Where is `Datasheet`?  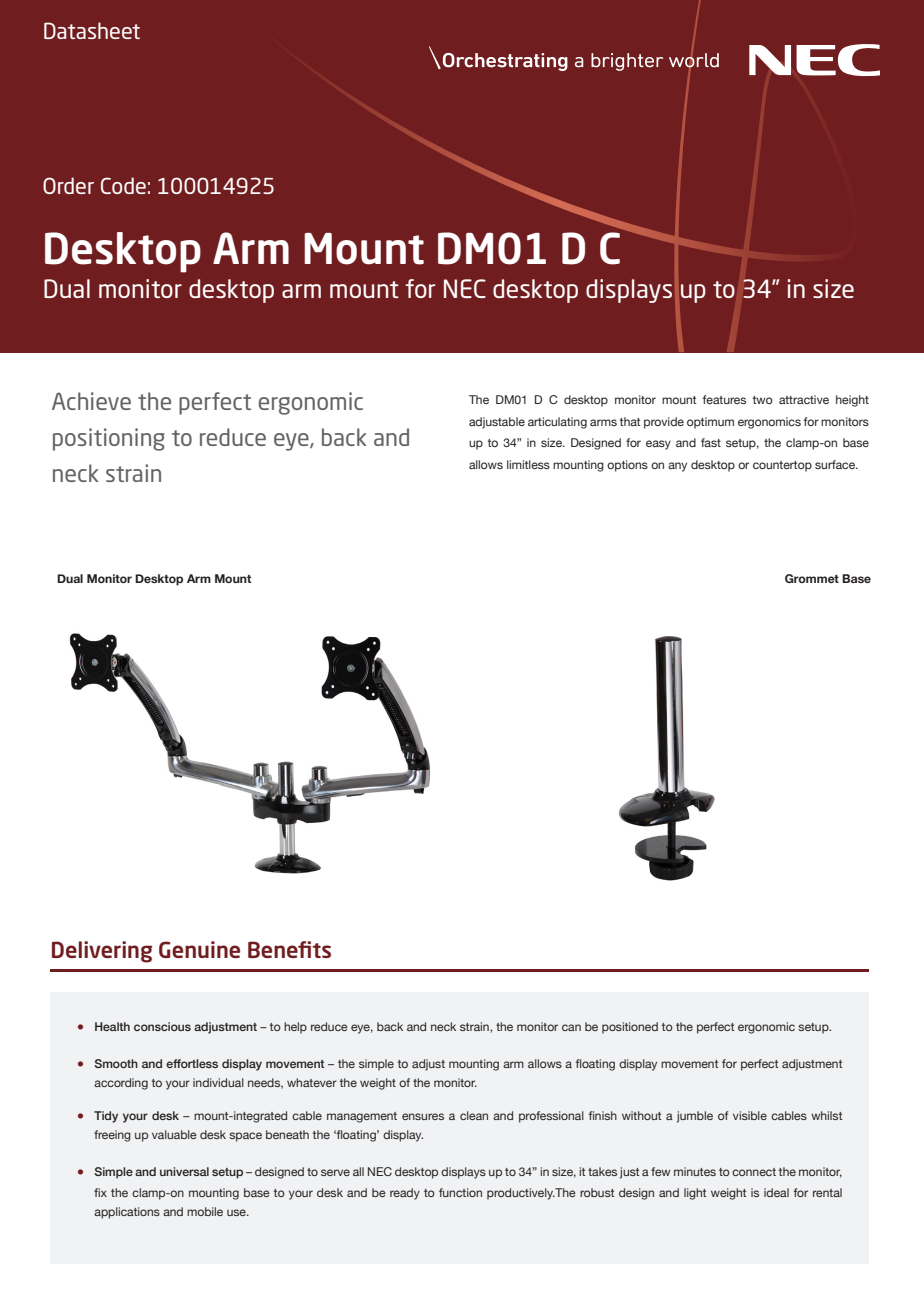 Datasheet is located at coordinates (92, 30).
